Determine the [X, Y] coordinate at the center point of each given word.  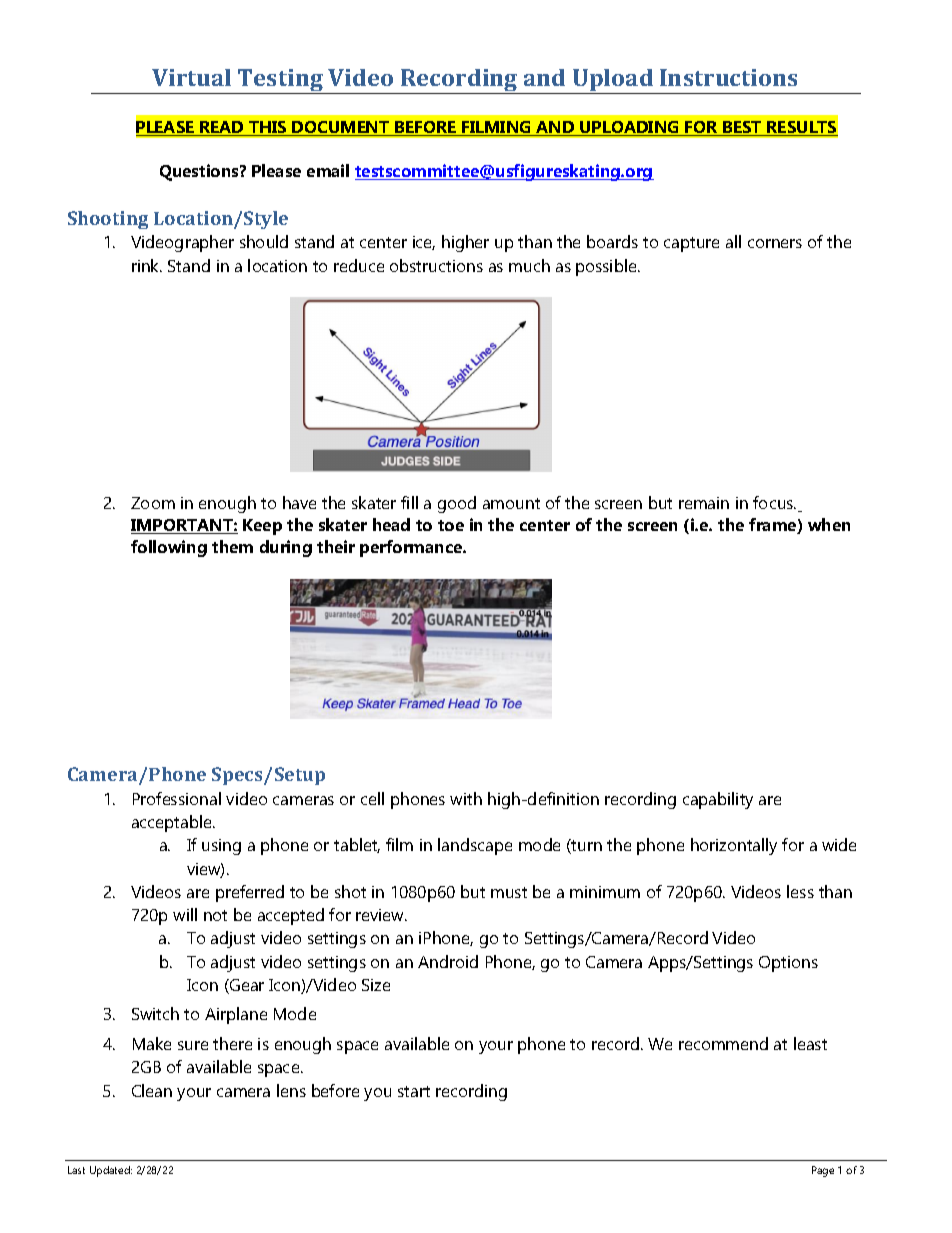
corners [775, 243]
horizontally [734, 846]
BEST [742, 128]
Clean [152, 1090]
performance [412, 548]
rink [147, 265]
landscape [475, 846]
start [414, 1091]
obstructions [436, 265]
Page [823, 1171]
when [829, 524]
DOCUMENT [341, 128]
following [169, 548]
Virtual [191, 77]
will [185, 914]
